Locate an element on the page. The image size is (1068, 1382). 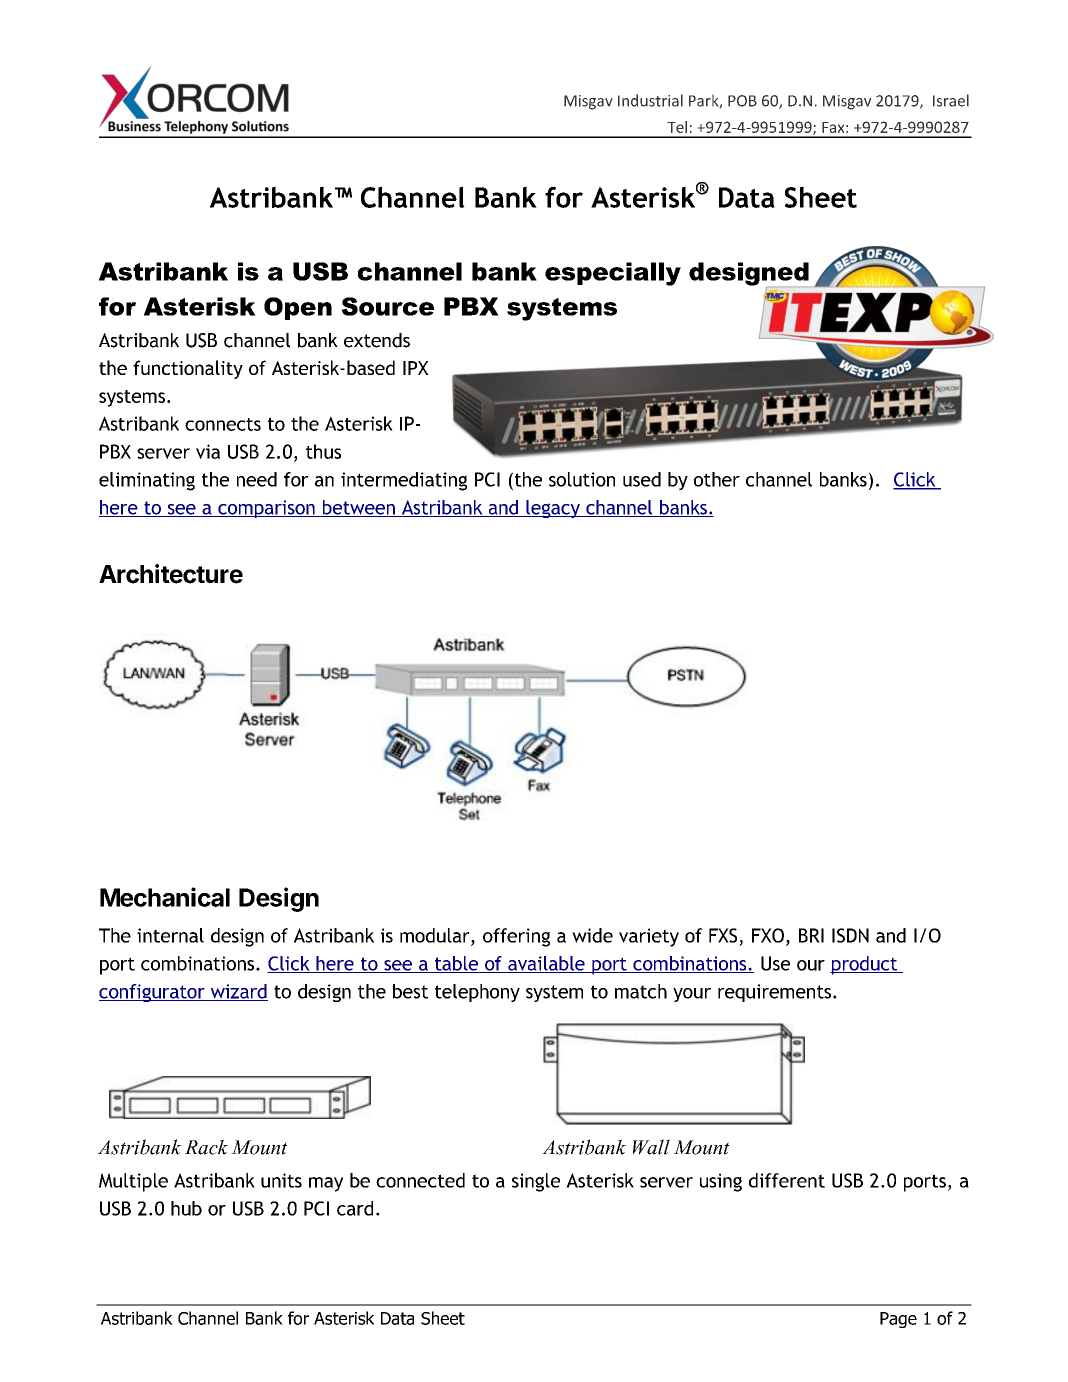
hub is located at coordinates (186, 1208).
